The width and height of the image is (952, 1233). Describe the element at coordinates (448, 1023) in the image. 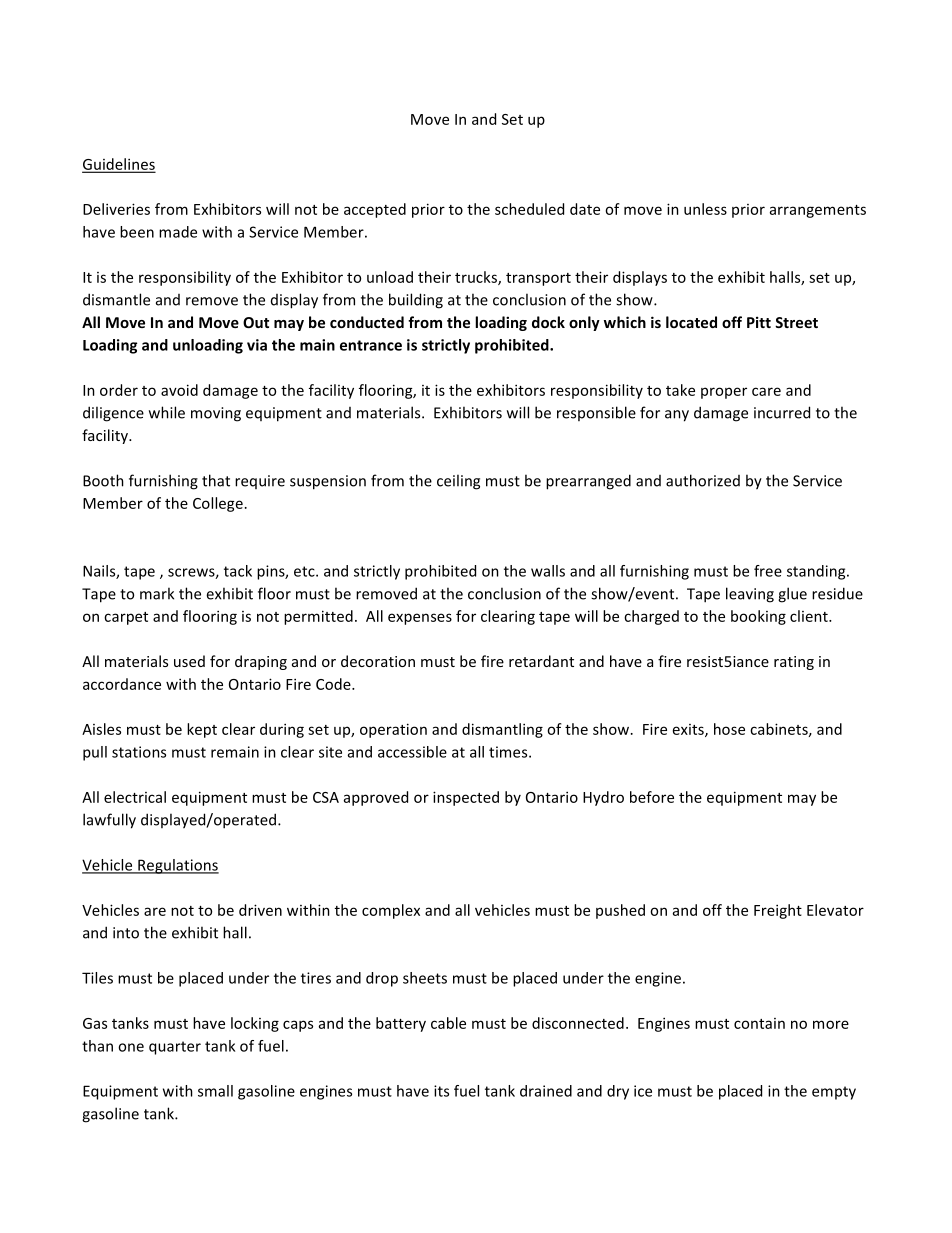

I see `cable` at that location.
